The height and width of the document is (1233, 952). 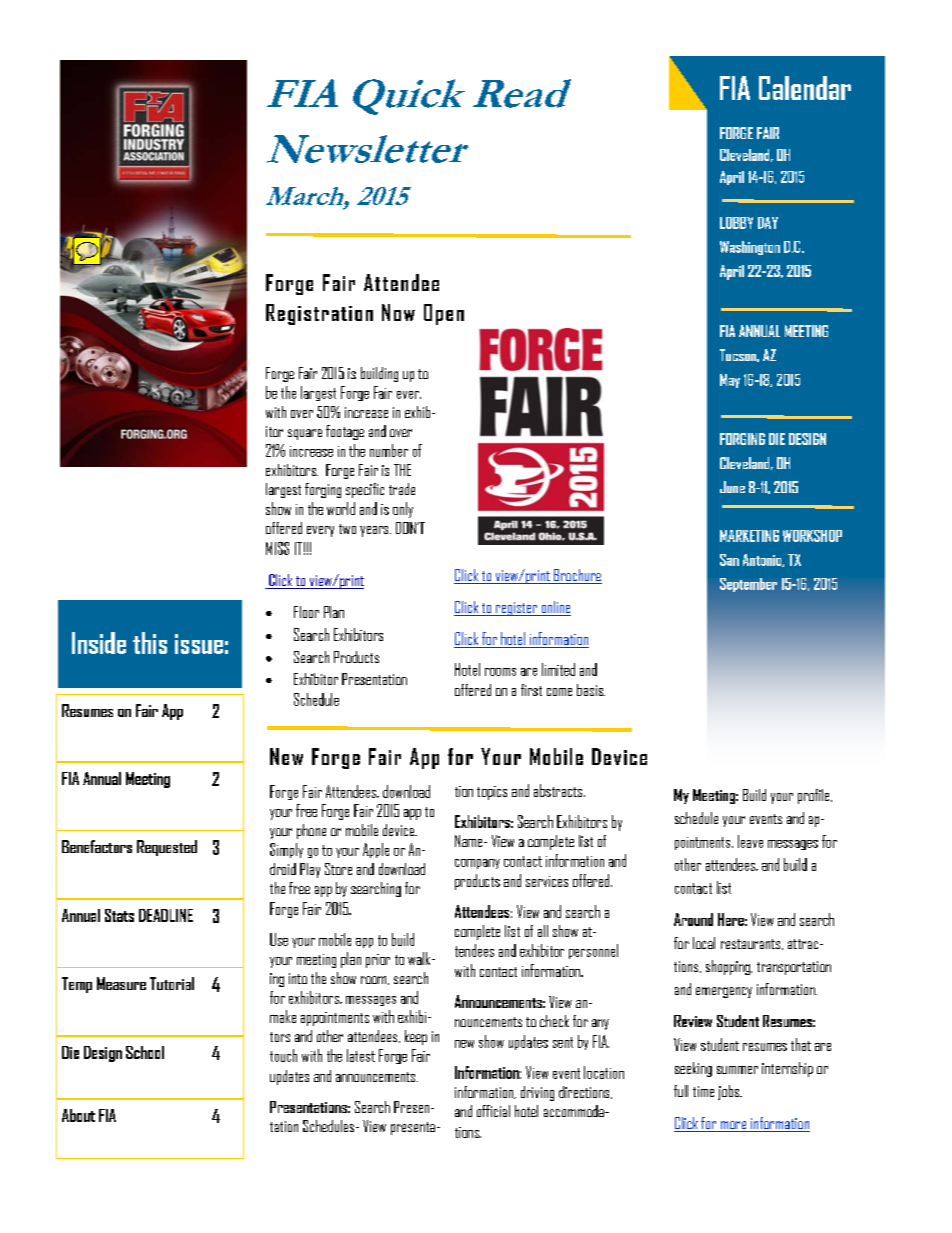 I want to click on Washington, so click(x=750, y=248).
